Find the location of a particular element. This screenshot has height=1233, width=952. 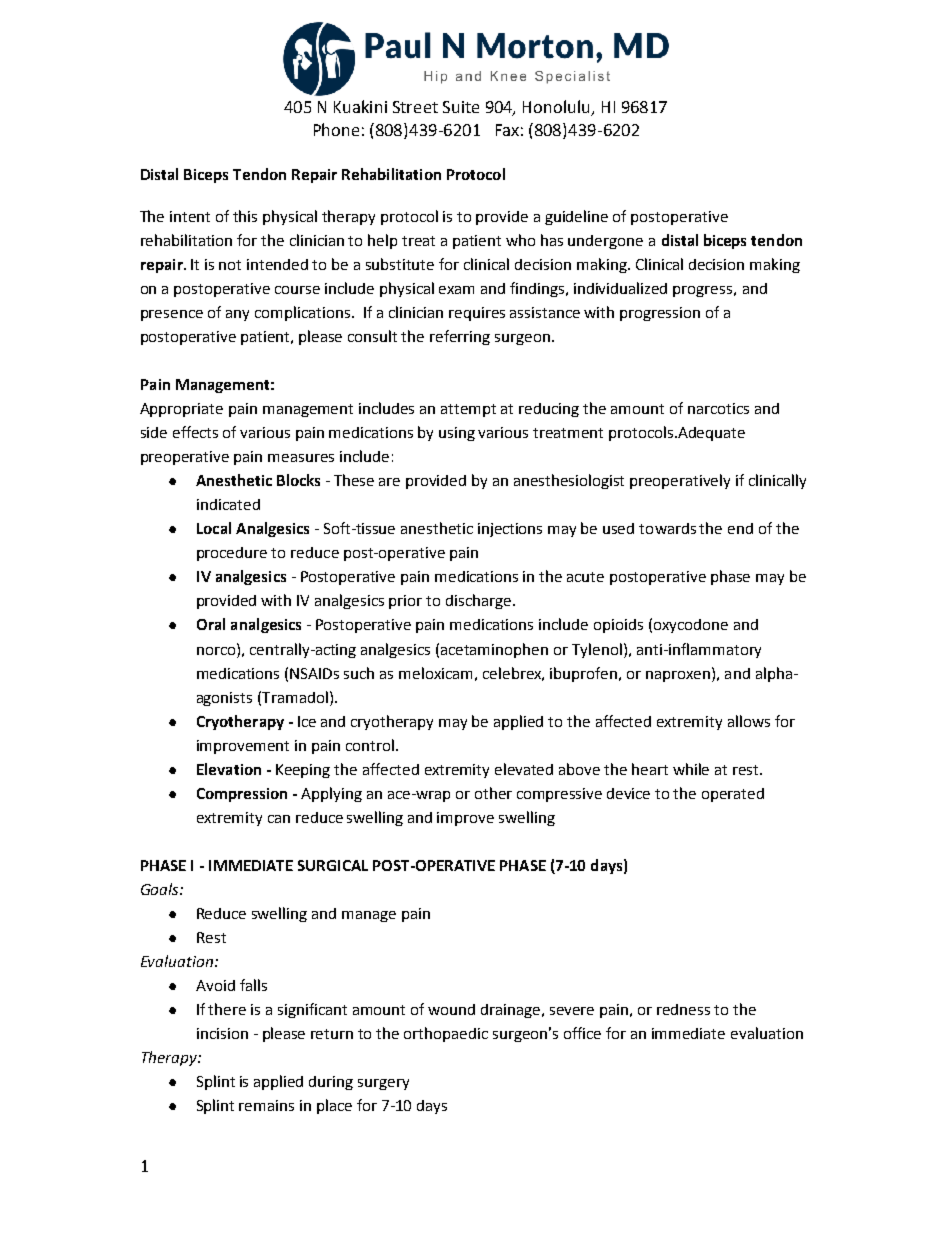

Compression is located at coordinates (242, 795).
